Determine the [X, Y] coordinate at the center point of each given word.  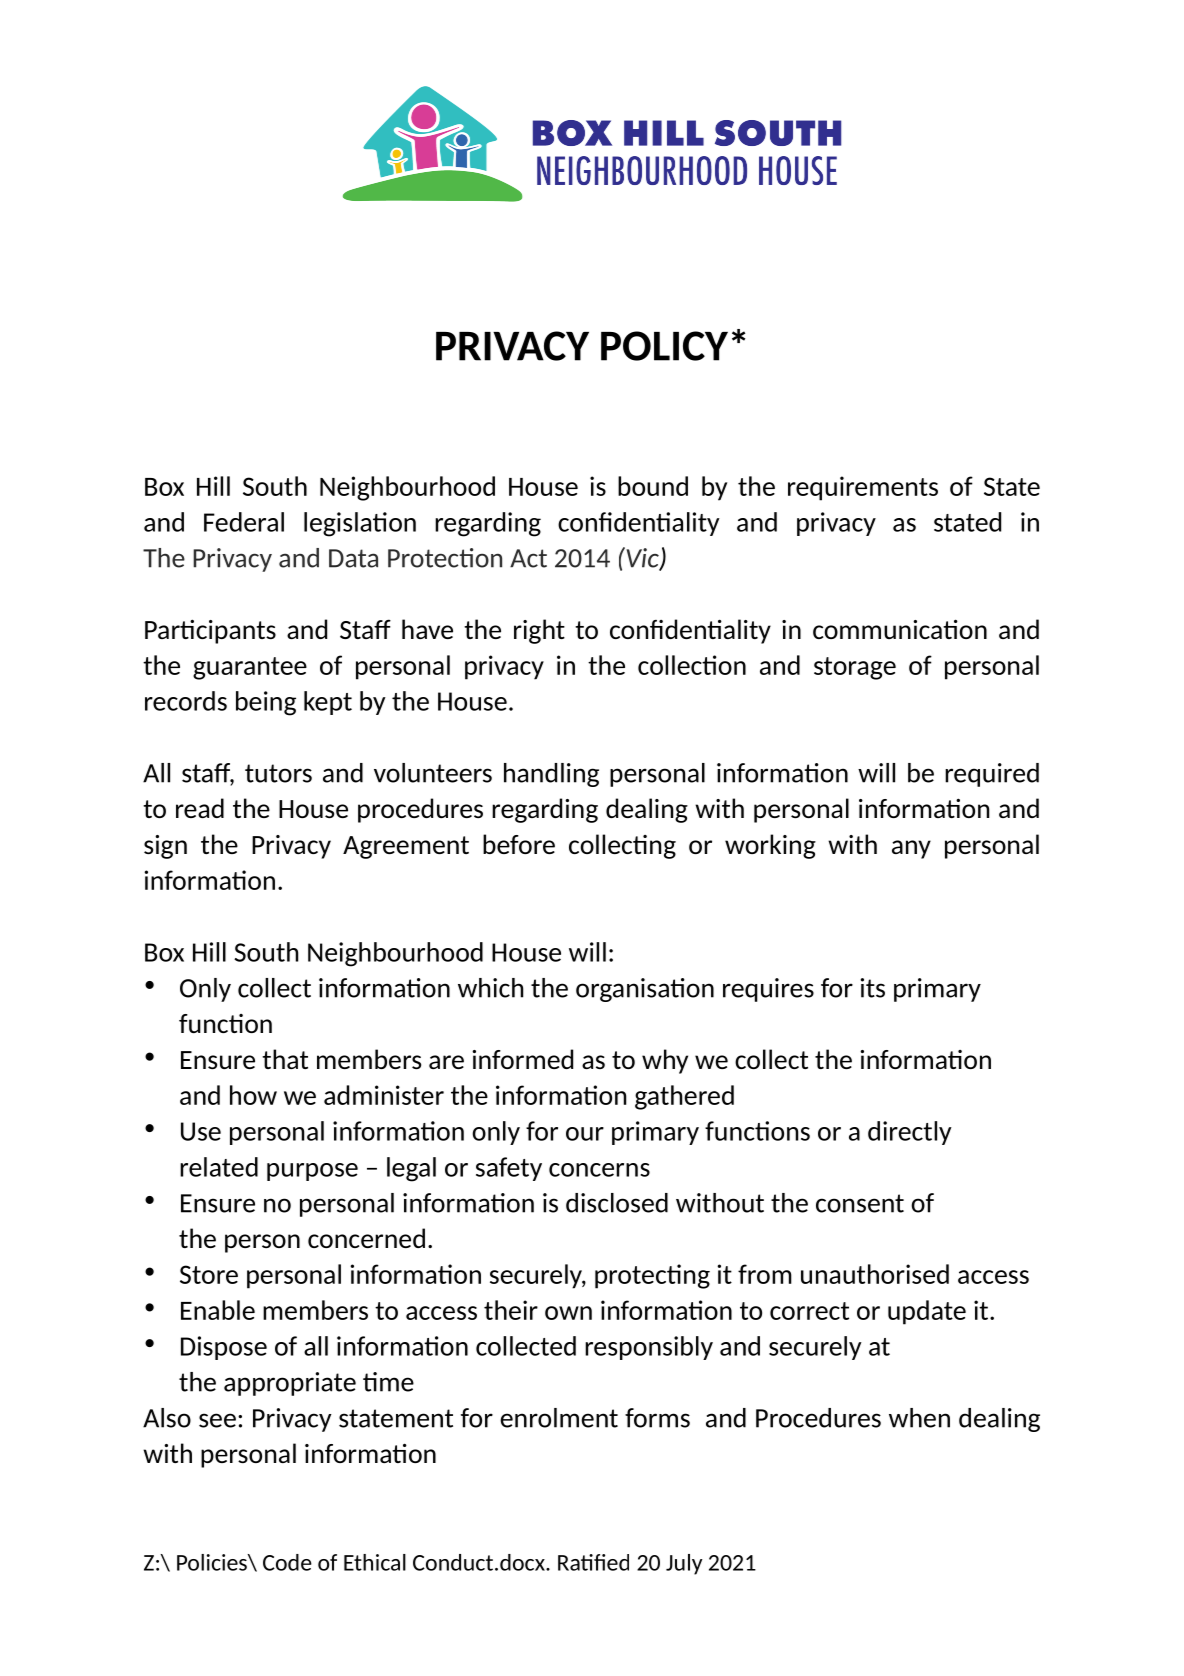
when [919, 1418]
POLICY [664, 346]
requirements [863, 488]
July [684, 1564]
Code [287, 1562]
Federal [244, 522]
